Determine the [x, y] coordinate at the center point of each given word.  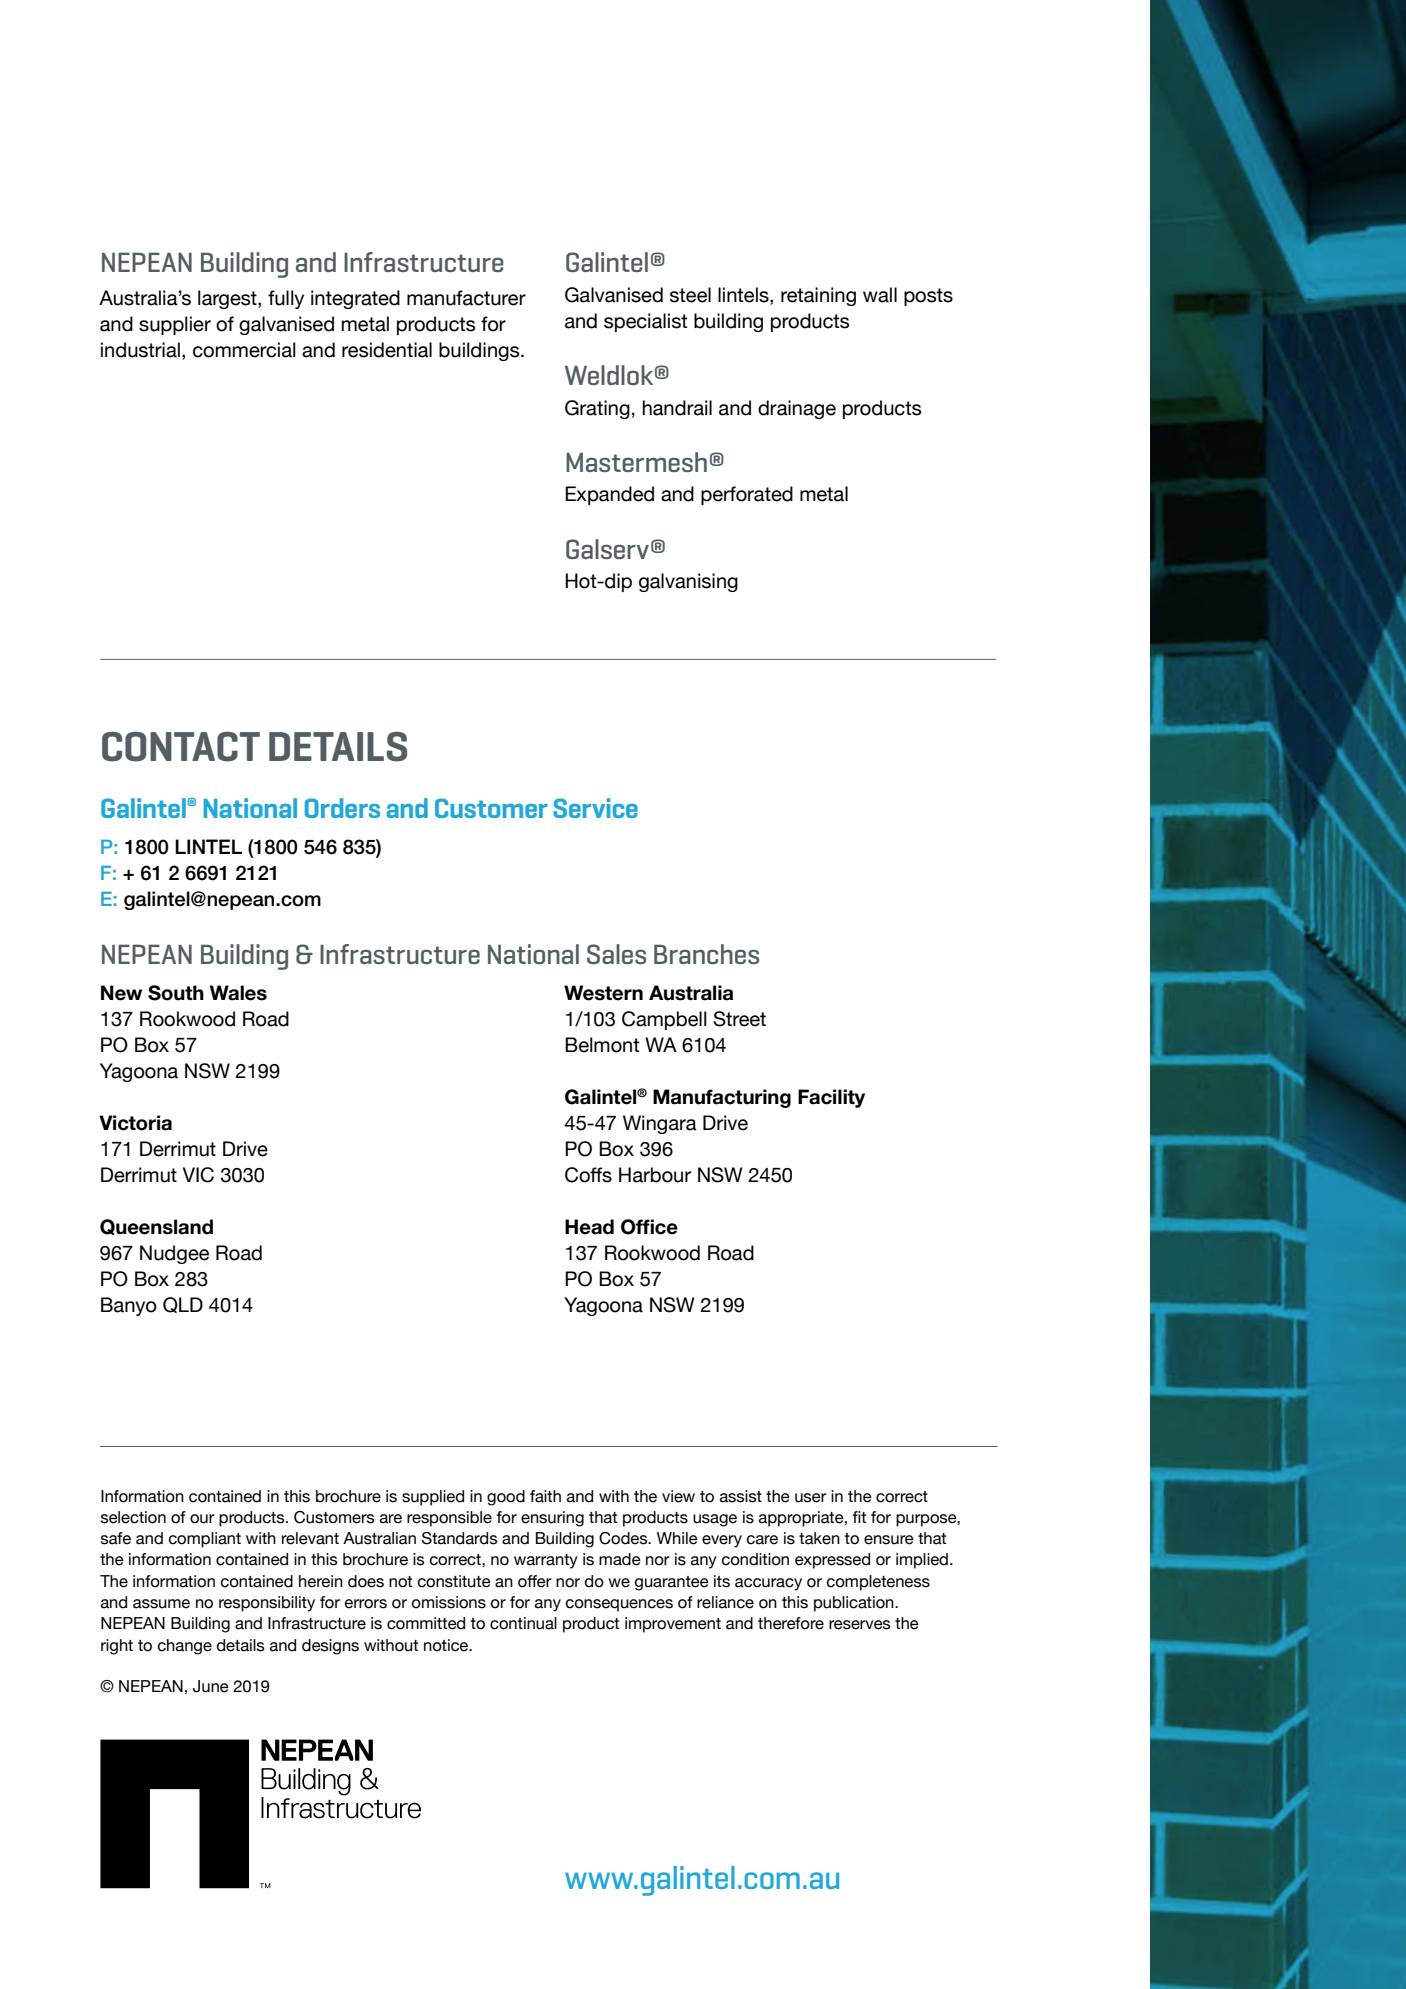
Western [603, 993]
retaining [818, 296]
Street [739, 1019]
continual [523, 1623]
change [185, 1647]
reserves [860, 1625]
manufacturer [466, 298]
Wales [238, 993]
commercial [244, 350]
